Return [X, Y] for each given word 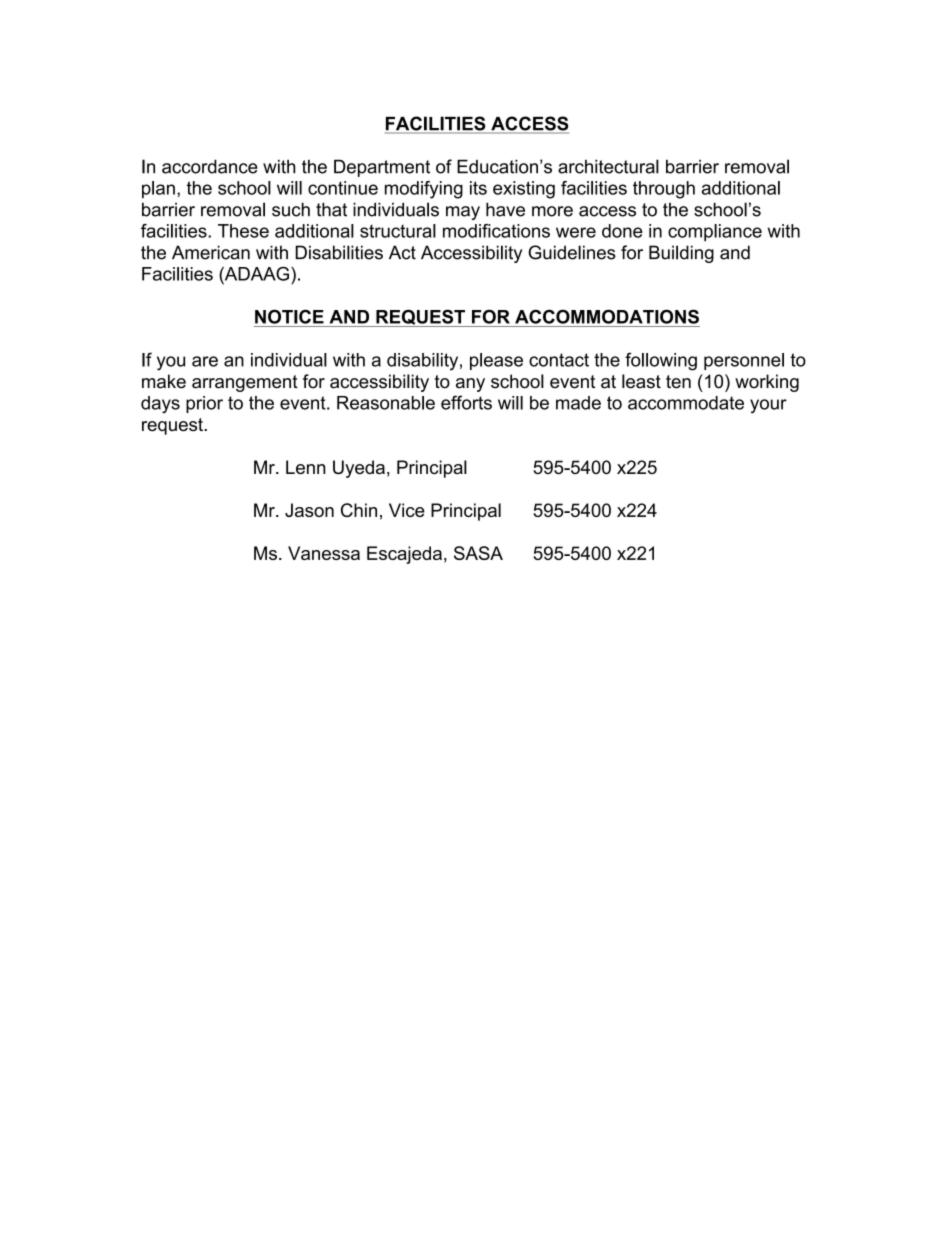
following [661, 361]
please [496, 361]
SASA [478, 553]
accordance [210, 166]
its [478, 188]
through [664, 190]
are [205, 361]
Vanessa [324, 553]
